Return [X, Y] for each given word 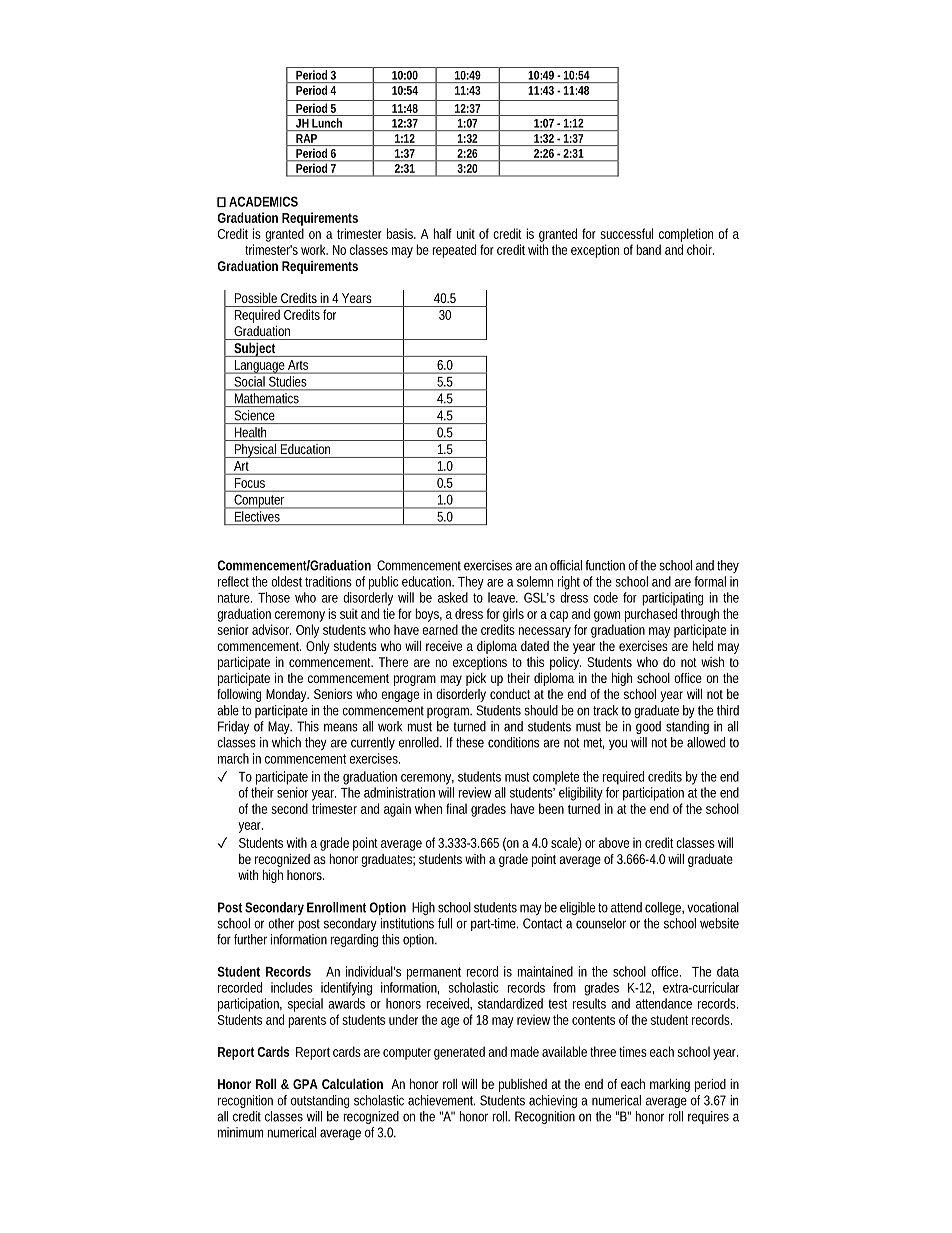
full [445, 923]
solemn [535, 581]
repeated [454, 251]
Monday [287, 695]
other [281, 923]
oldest [286, 581]
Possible [256, 298]
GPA [305, 1084]
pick [476, 679]
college [664, 908]
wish [712, 662]
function [605, 565]
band [648, 249]
